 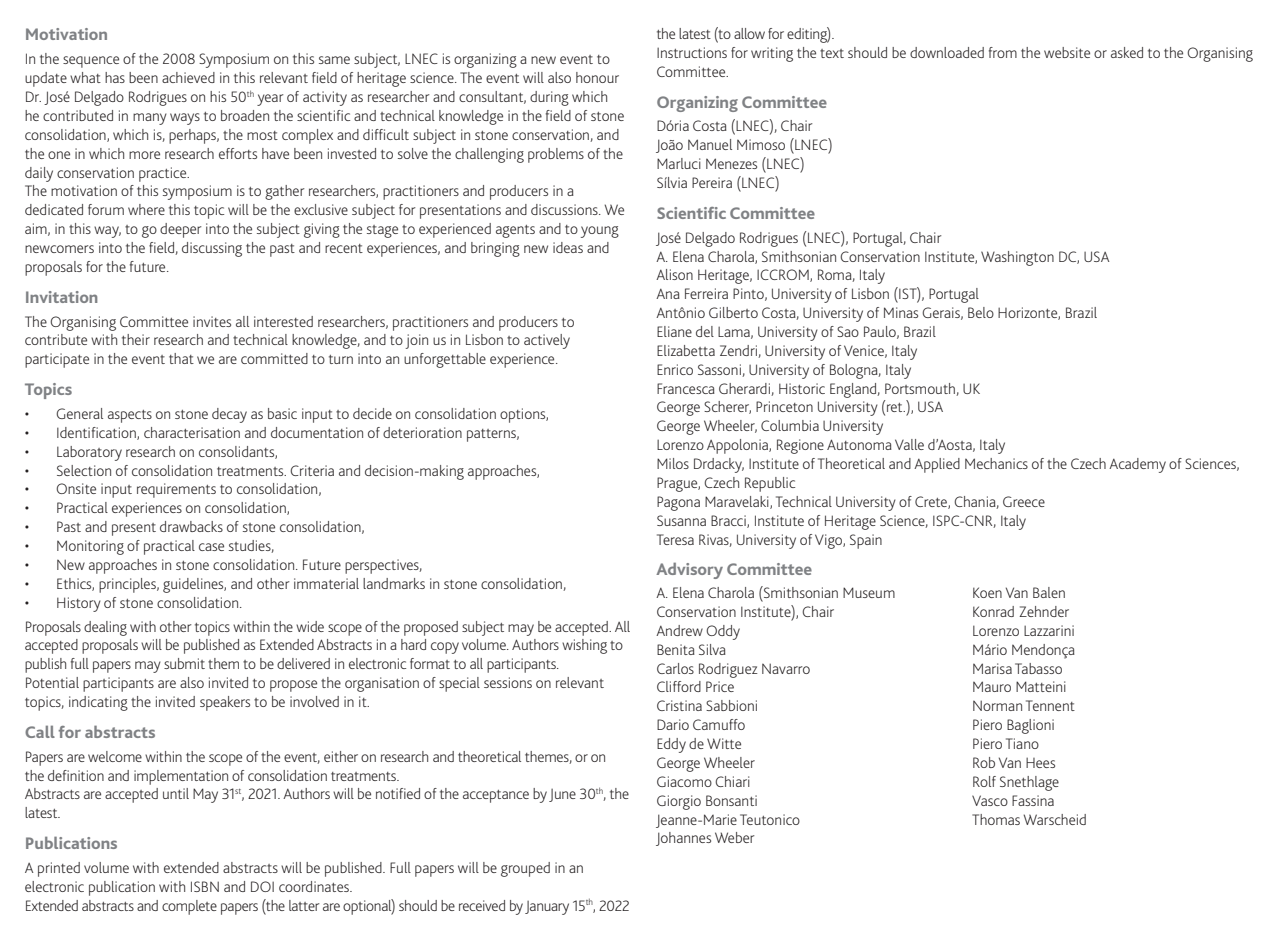 What do you see at coordinates (525, 869) in the screenshot?
I see `grouped` at bounding box center [525, 869].
